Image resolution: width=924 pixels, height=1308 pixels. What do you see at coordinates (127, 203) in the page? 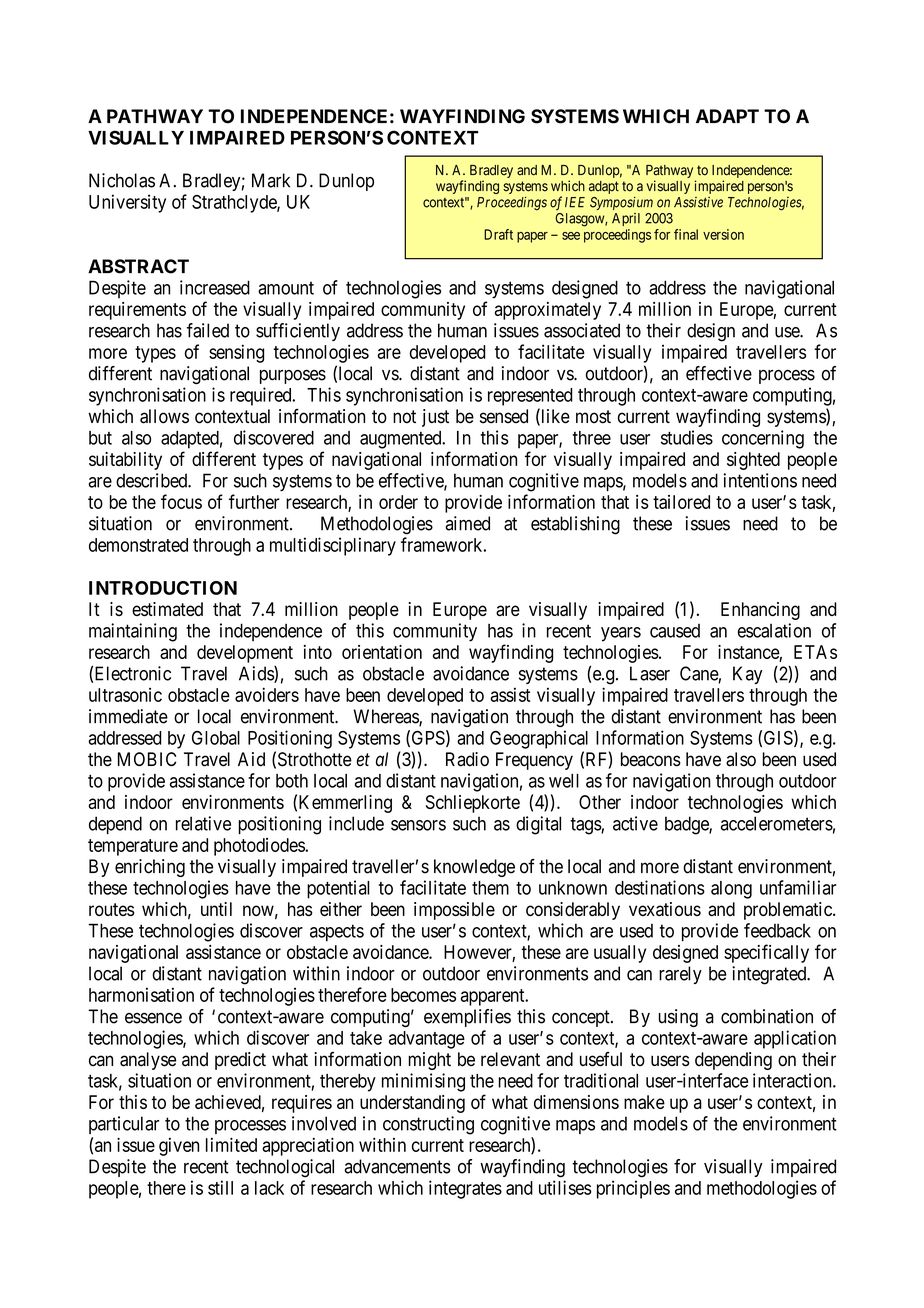
I see `University` at bounding box center [127, 203].
